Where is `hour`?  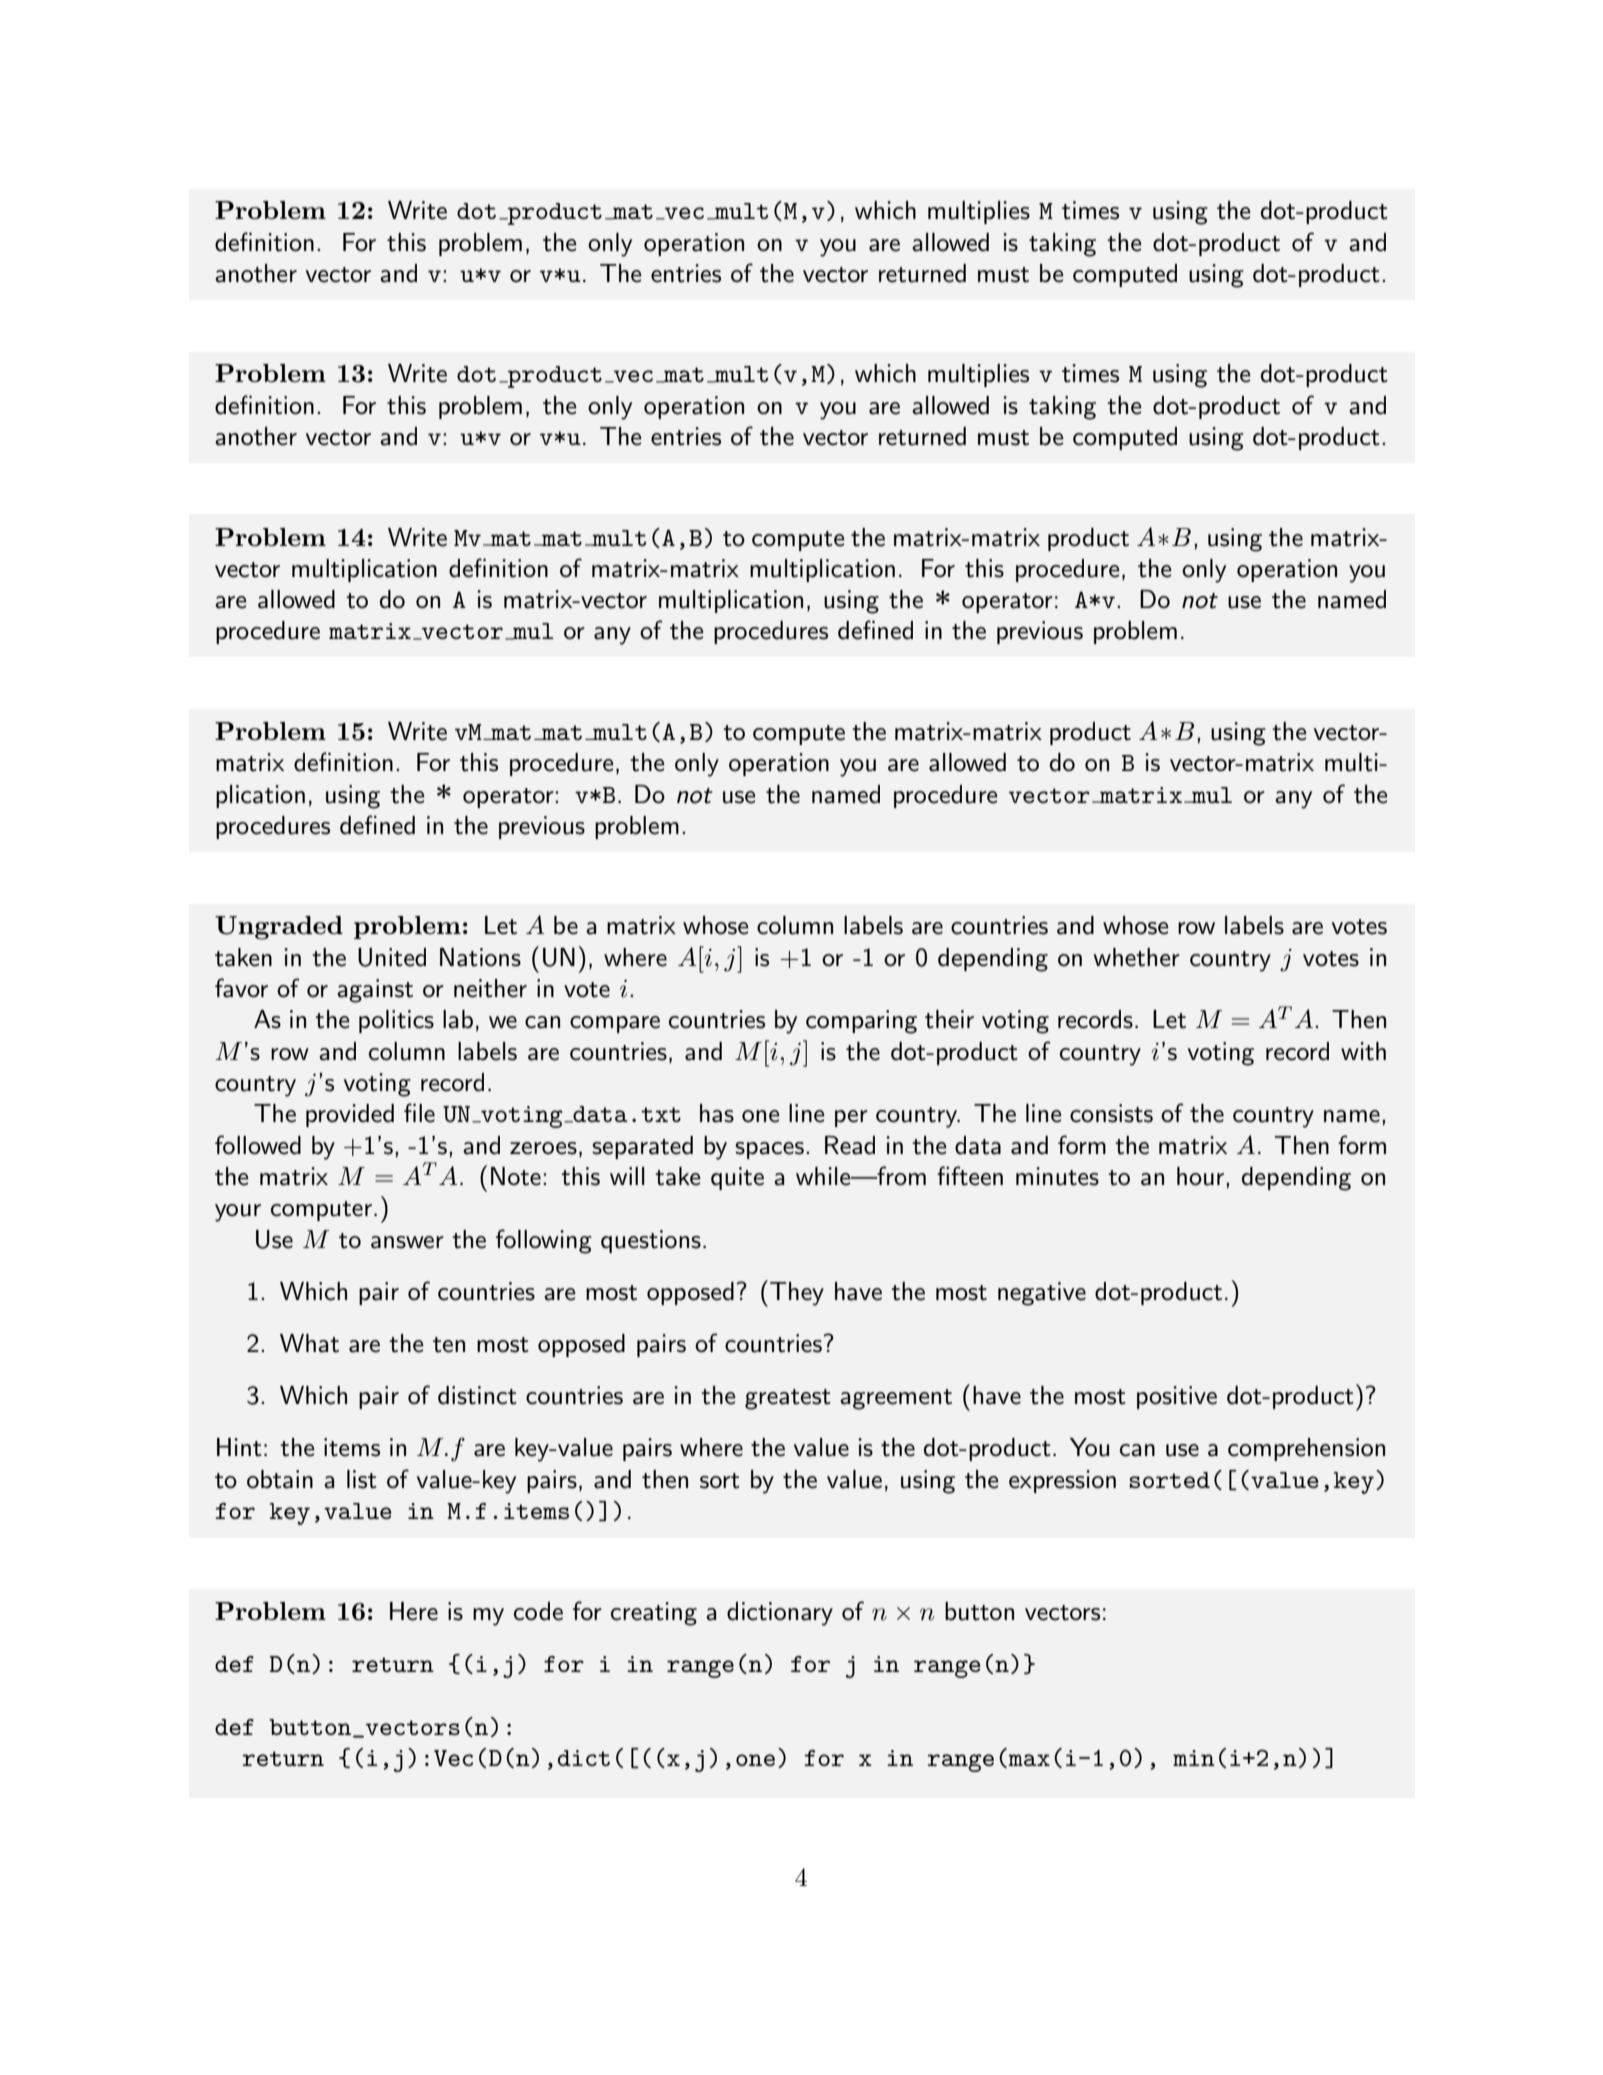
hour is located at coordinates (1202, 1176).
